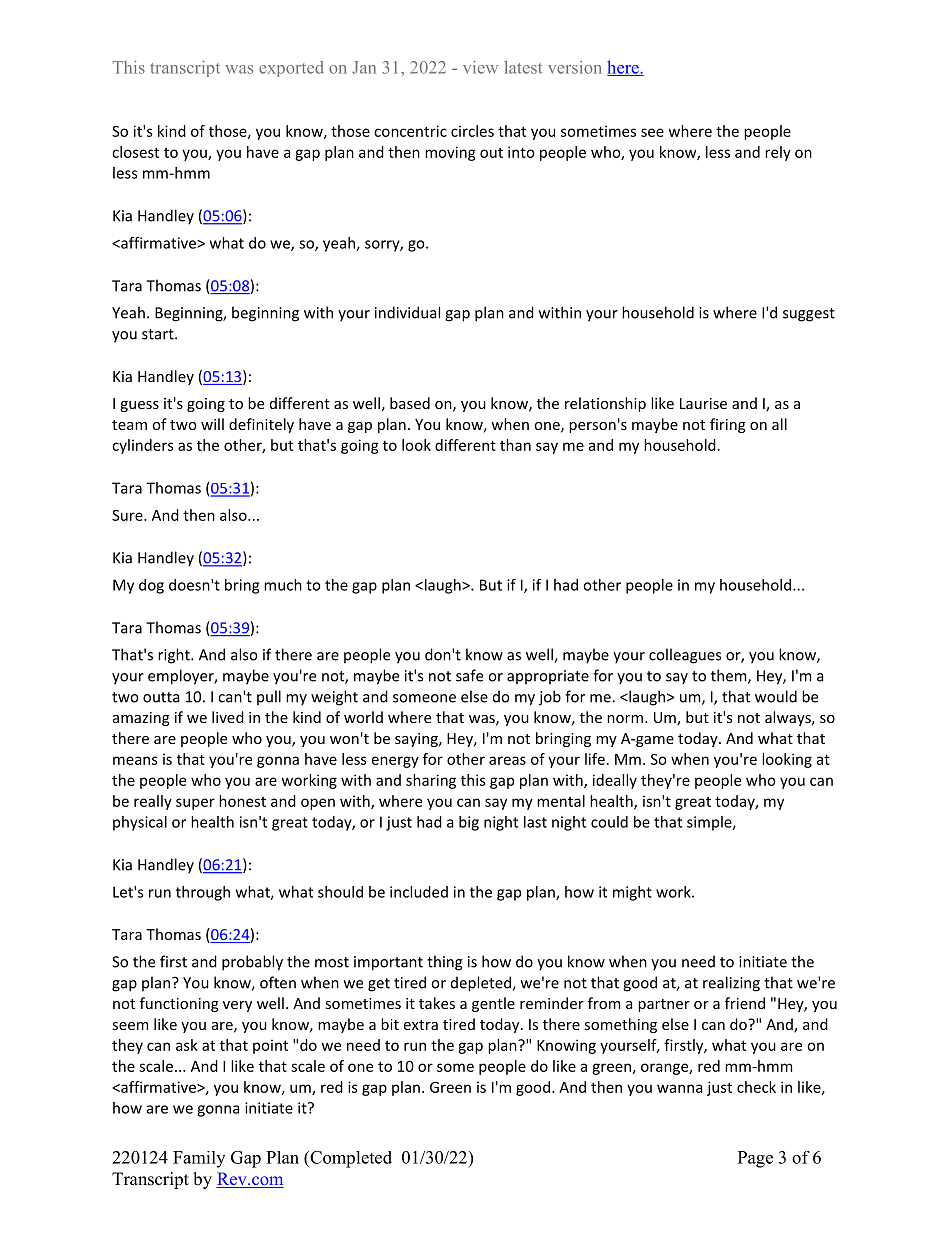  What do you see at coordinates (809, 315) in the page?
I see `suggest` at bounding box center [809, 315].
